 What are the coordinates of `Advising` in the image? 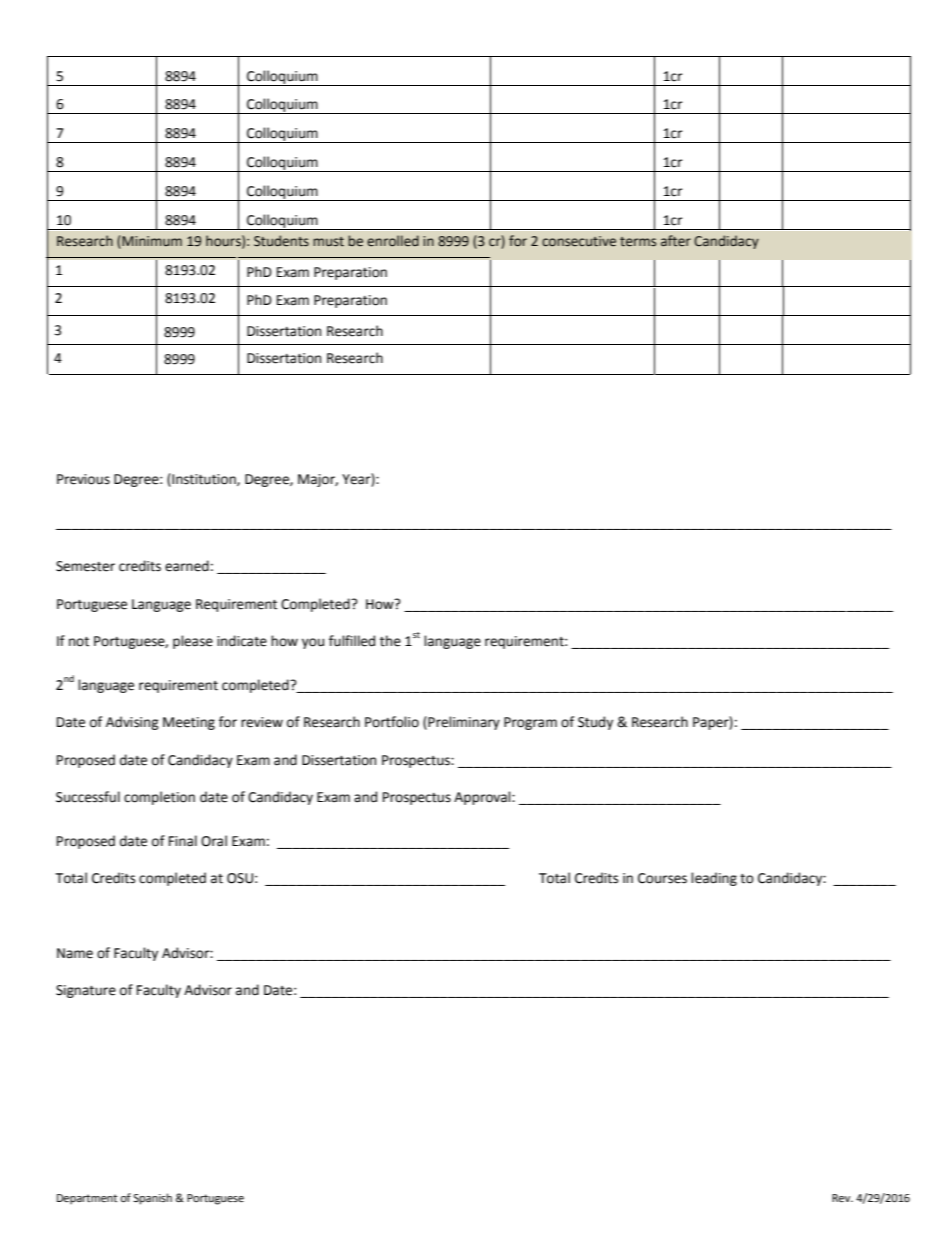 It's located at (132, 723).
